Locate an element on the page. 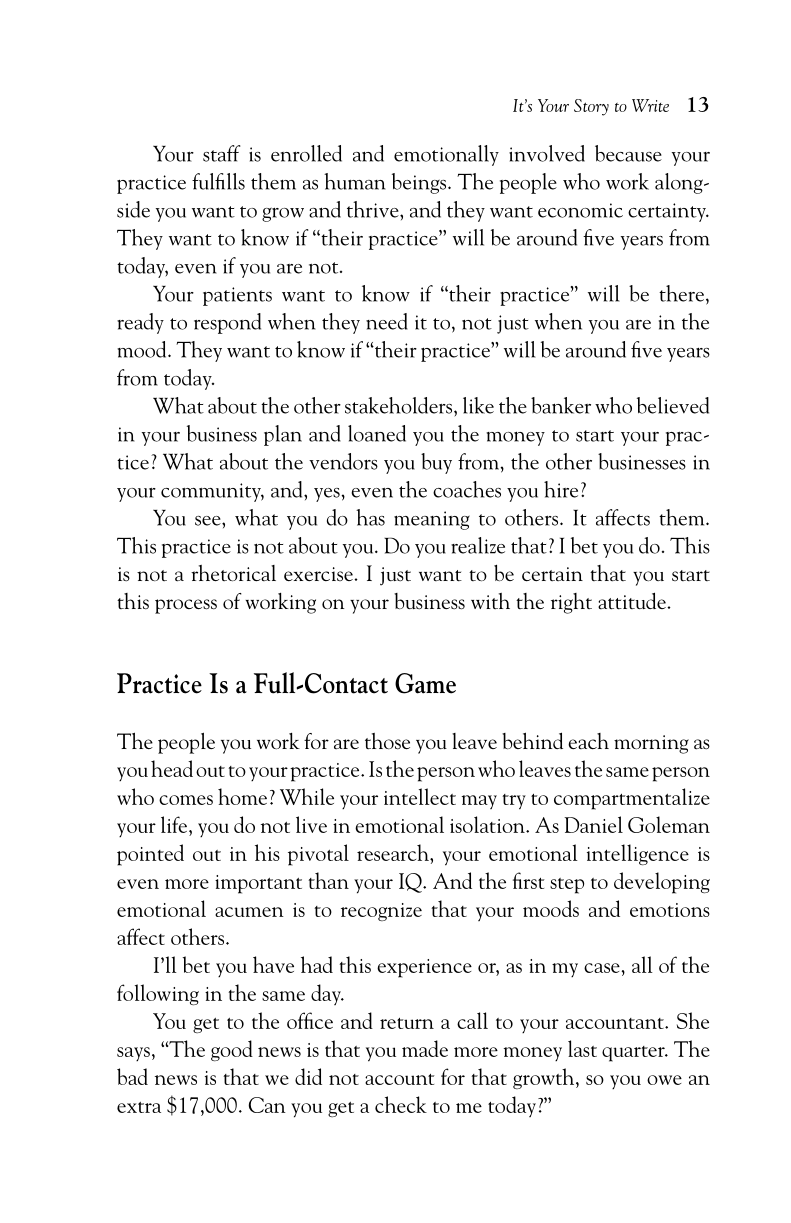  believed is located at coordinates (673, 405).
